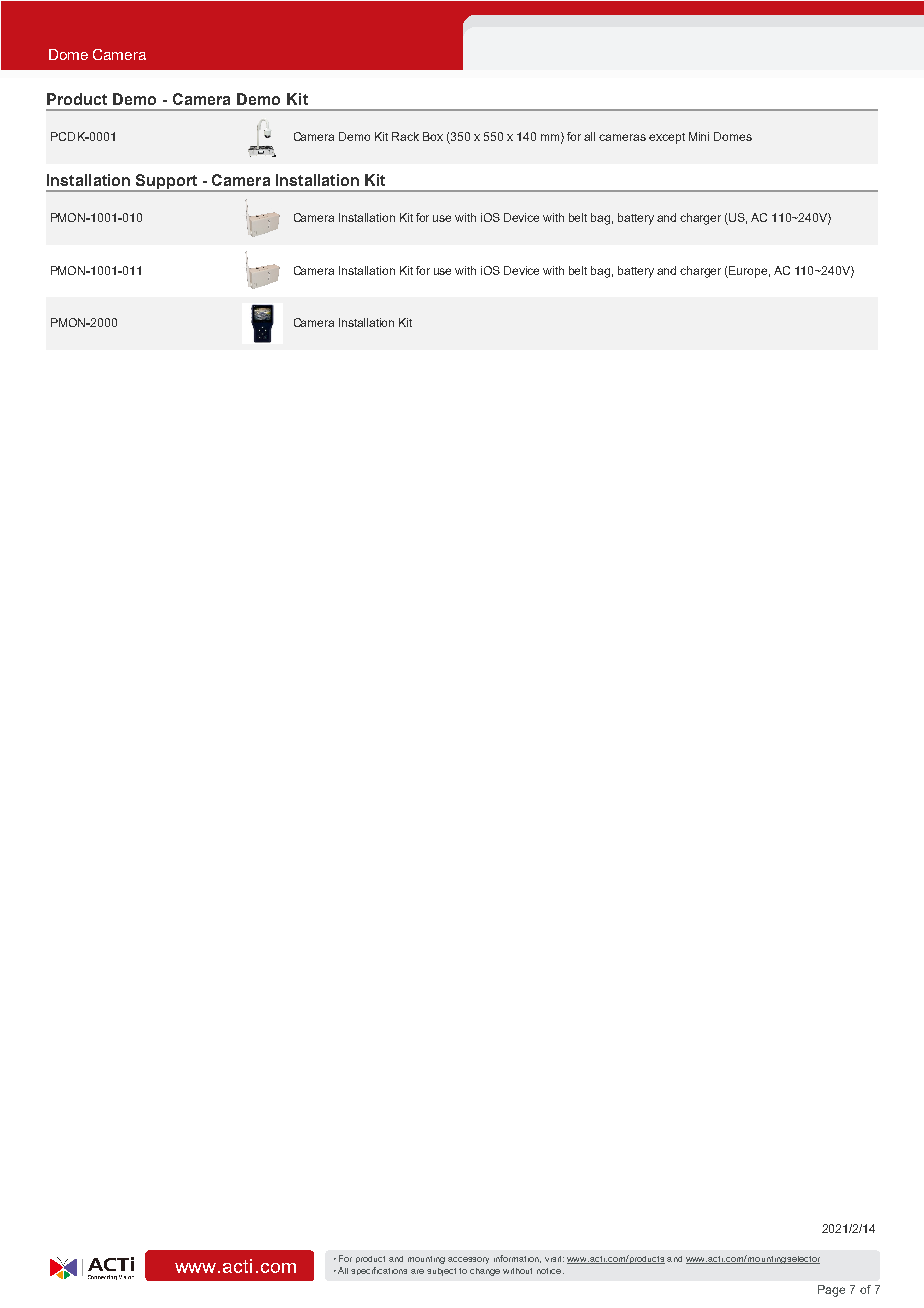 The width and height of the screenshot is (924, 1308). What do you see at coordinates (405, 136) in the screenshot?
I see `Rack` at bounding box center [405, 136].
